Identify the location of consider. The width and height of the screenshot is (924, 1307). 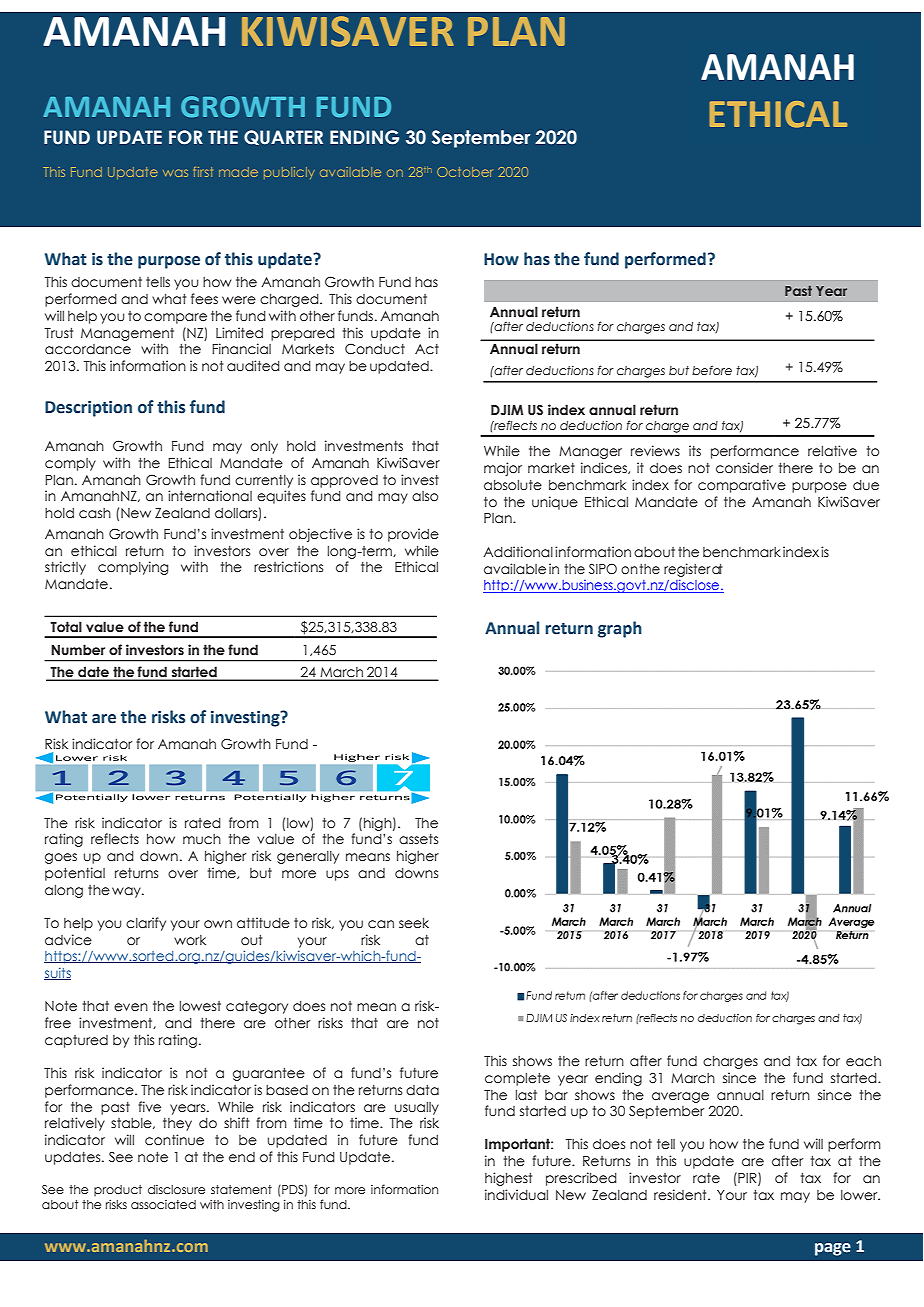
(744, 467).
